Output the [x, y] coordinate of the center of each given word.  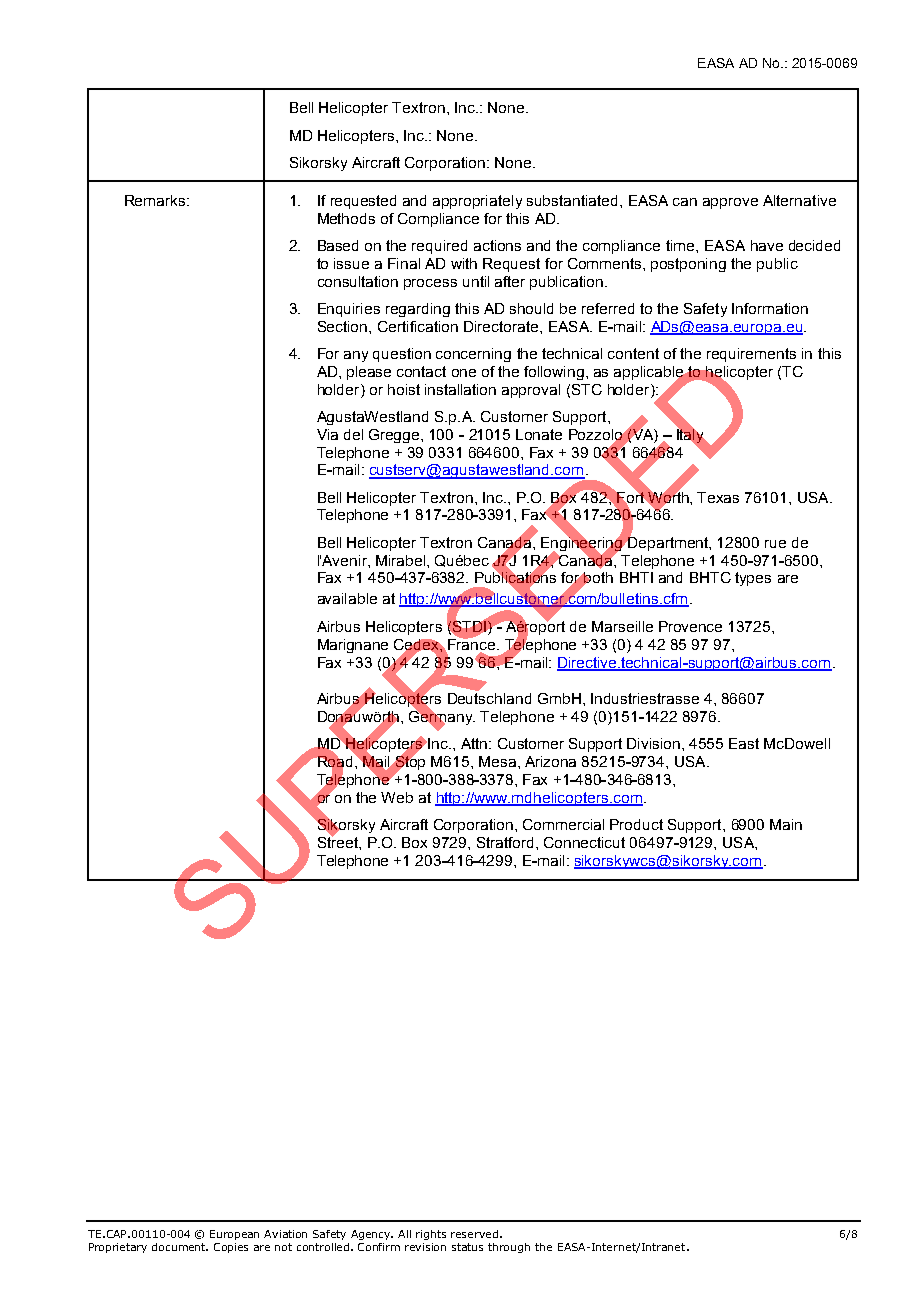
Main [786, 824]
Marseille [622, 626]
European [234, 1235]
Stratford [507, 842]
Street [339, 841]
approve [730, 203]
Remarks [156, 200]
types [753, 579]
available [347, 598]
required [439, 247]
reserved [474, 1234]
